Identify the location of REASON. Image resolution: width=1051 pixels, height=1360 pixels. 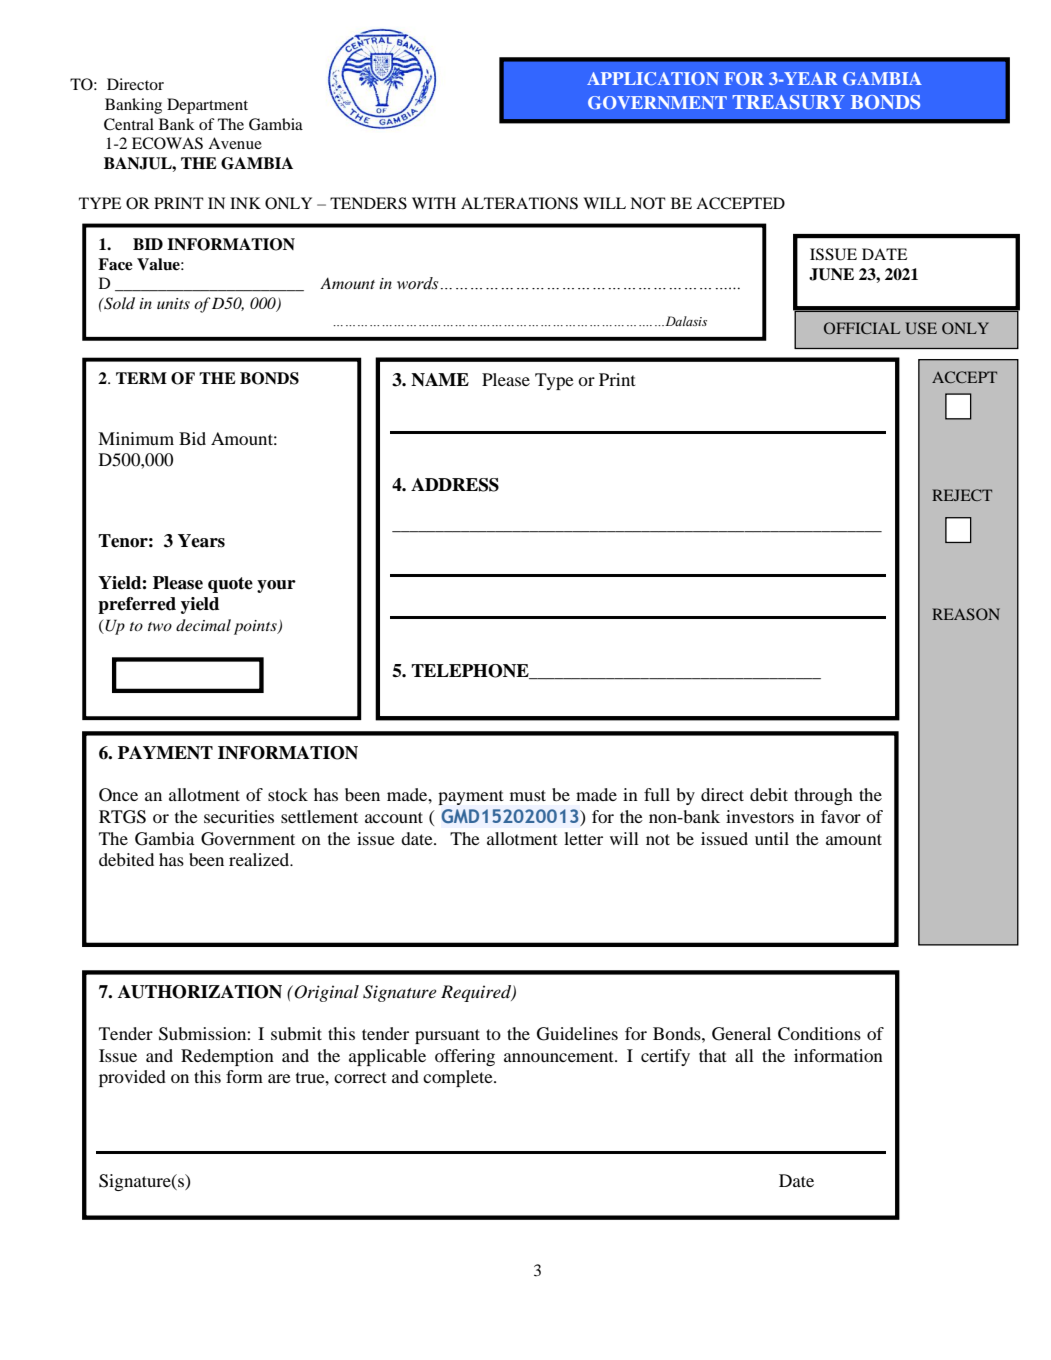
(966, 614).
